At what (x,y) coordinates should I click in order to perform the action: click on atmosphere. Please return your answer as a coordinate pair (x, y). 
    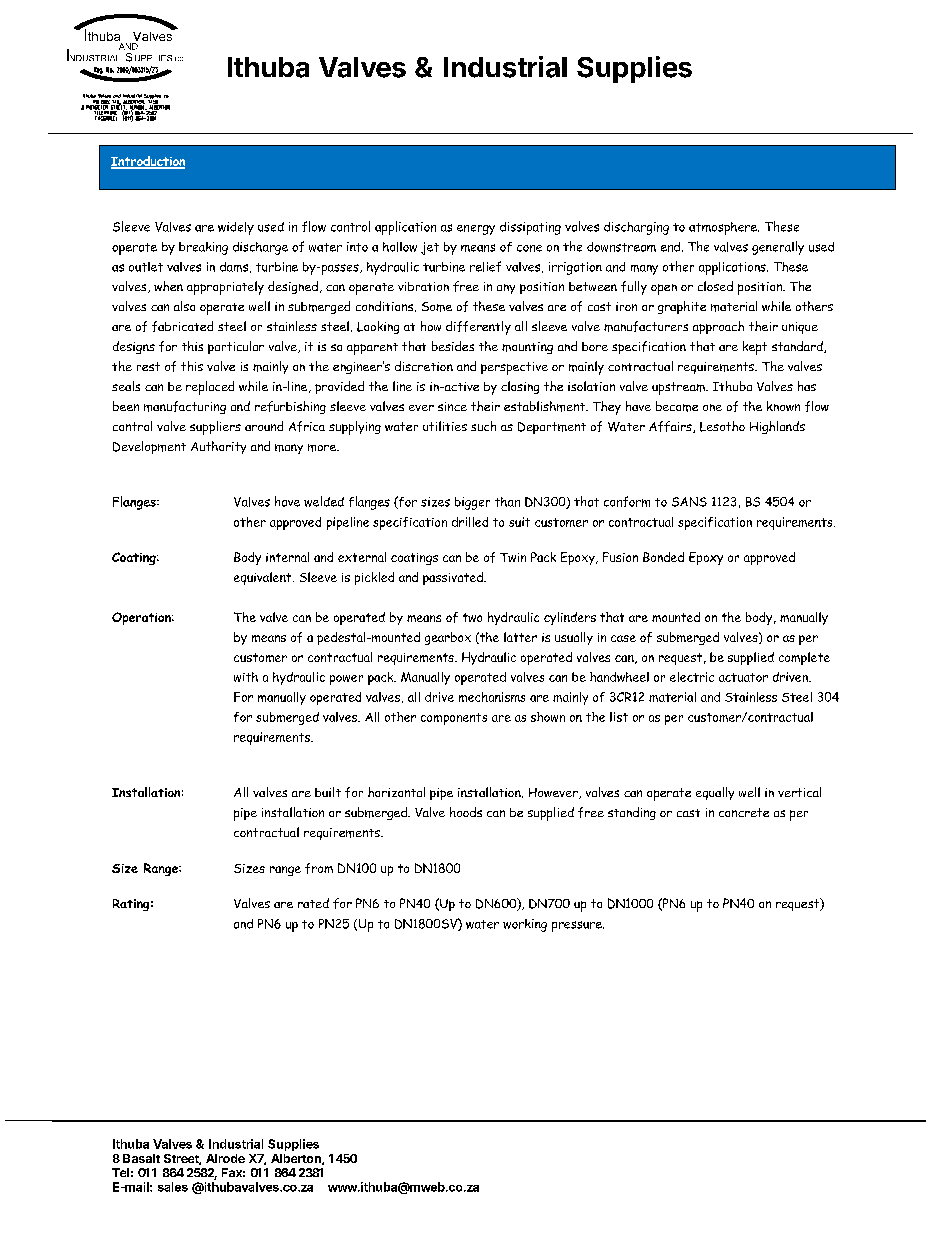
    Looking at the image, I should click on (724, 228).
